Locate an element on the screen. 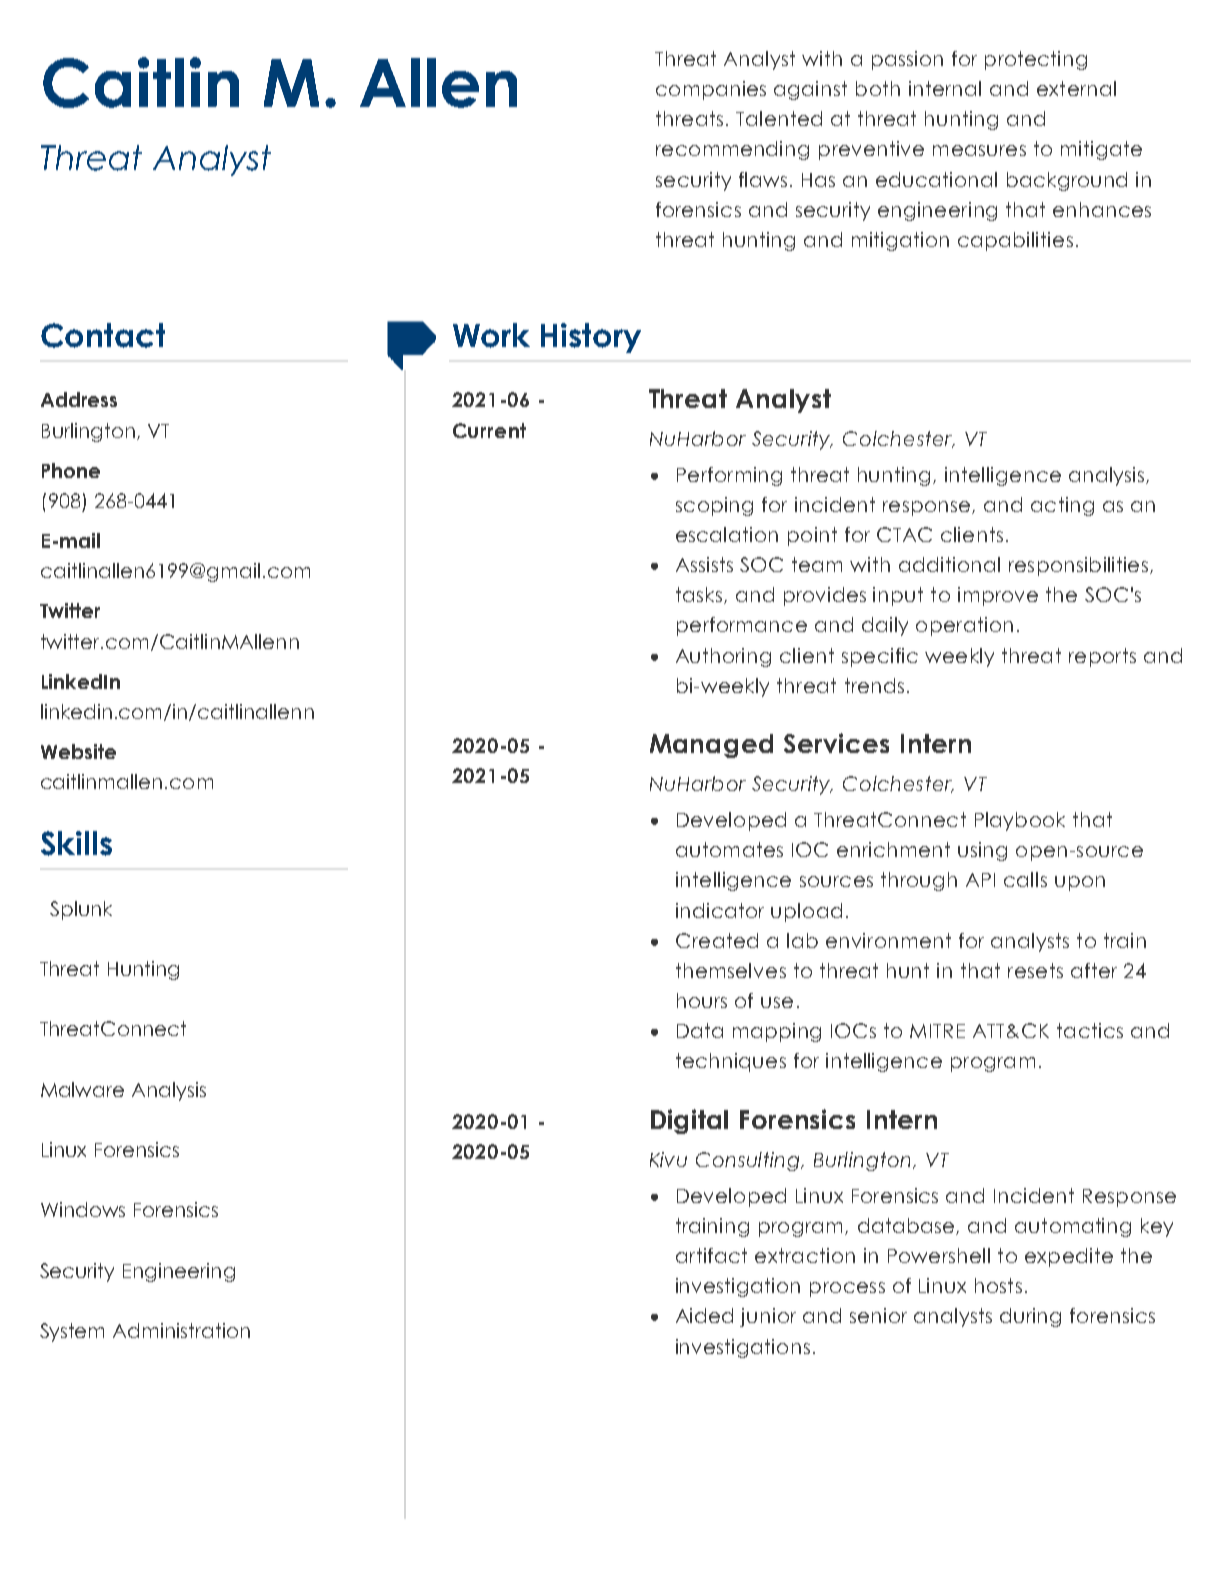 The width and height of the screenshot is (1229, 1591). companies is located at coordinates (711, 90).
